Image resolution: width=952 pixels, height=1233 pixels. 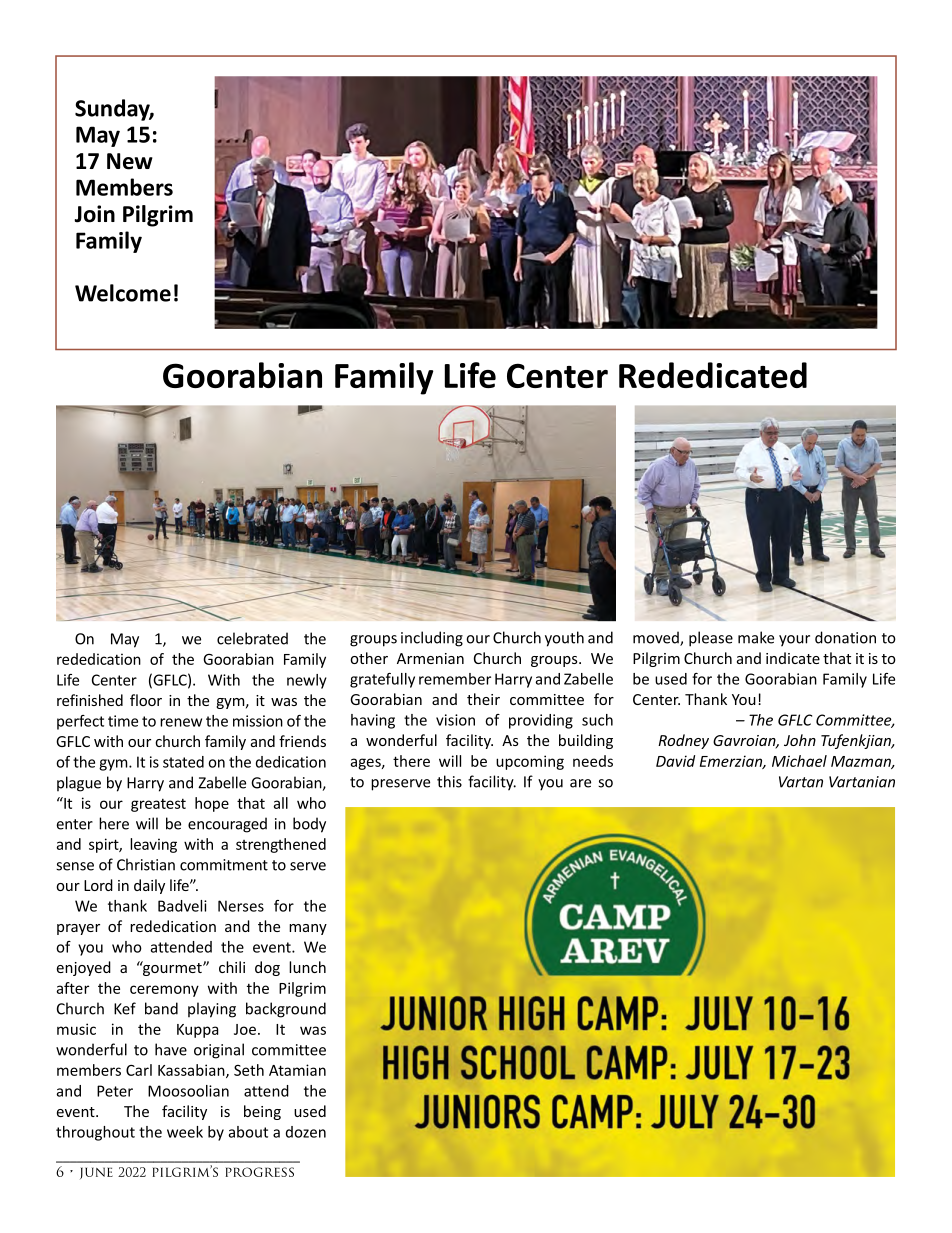 What do you see at coordinates (185, 1132) in the screenshot?
I see `week` at bounding box center [185, 1132].
